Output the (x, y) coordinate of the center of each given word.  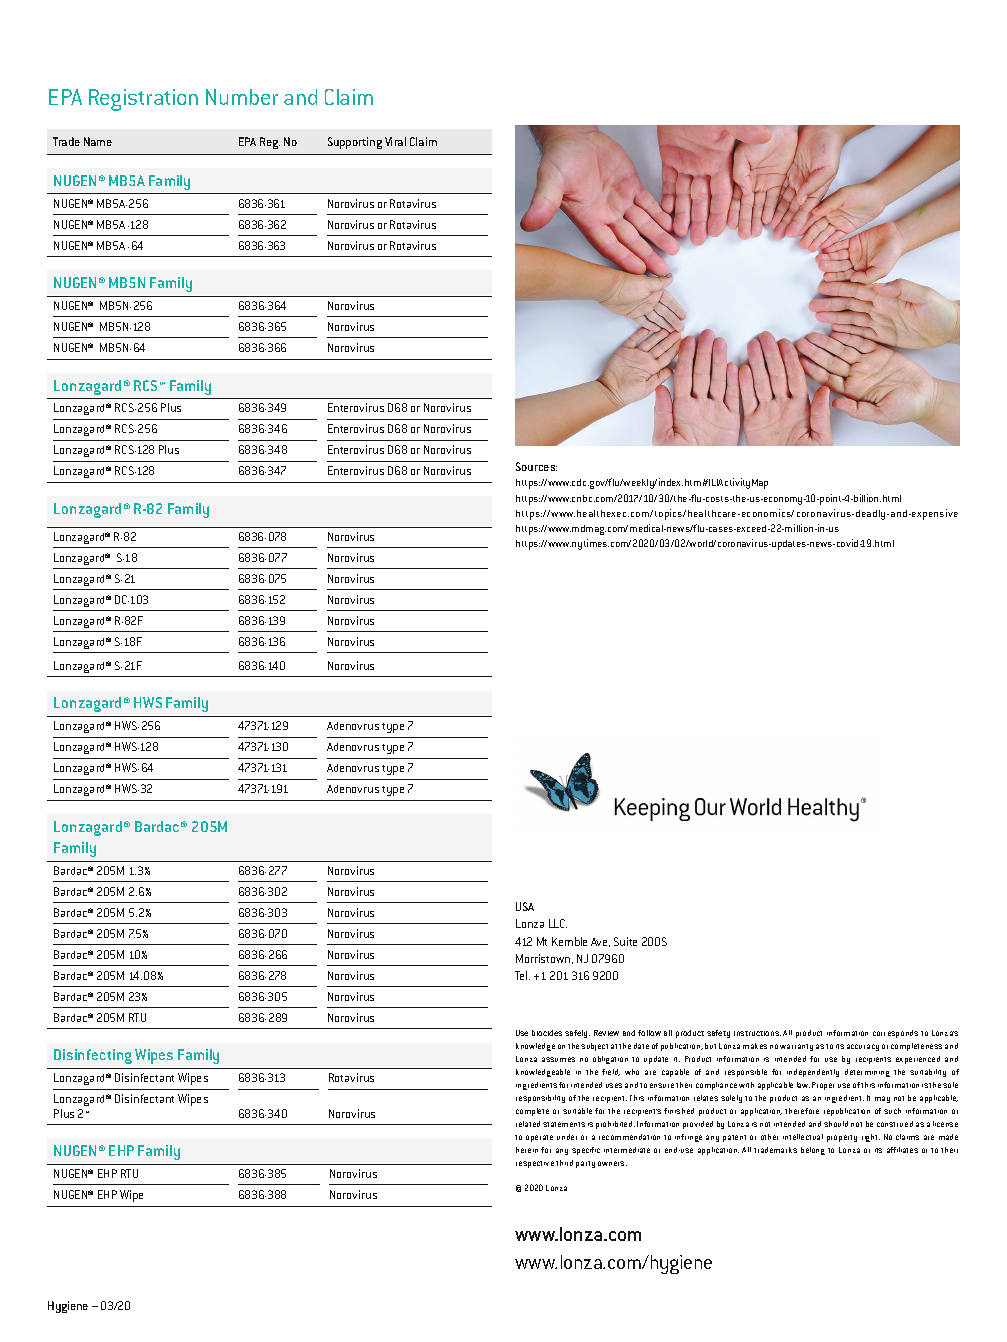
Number (242, 97)
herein (527, 1150)
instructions (757, 1033)
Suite (625, 941)
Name (98, 141)
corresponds (895, 1034)
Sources (536, 466)
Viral (395, 141)
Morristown (544, 959)
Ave (600, 942)
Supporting (355, 143)
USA (525, 906)
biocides (547, 1033)
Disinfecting (93, 1056)
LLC (558, 923)
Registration (143, 100)
